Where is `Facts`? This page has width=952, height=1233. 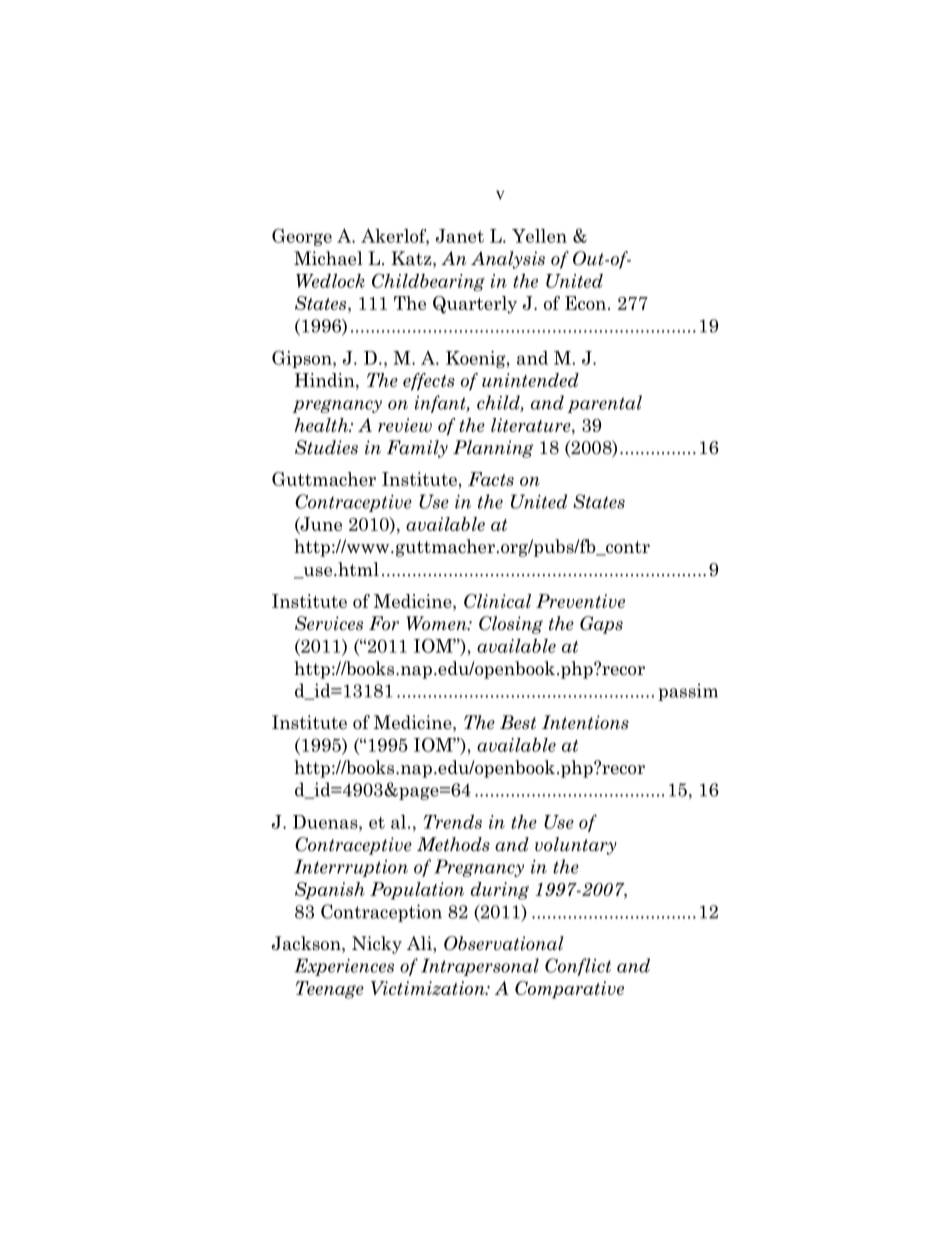
Facts is located at coordinates (491, 479).
